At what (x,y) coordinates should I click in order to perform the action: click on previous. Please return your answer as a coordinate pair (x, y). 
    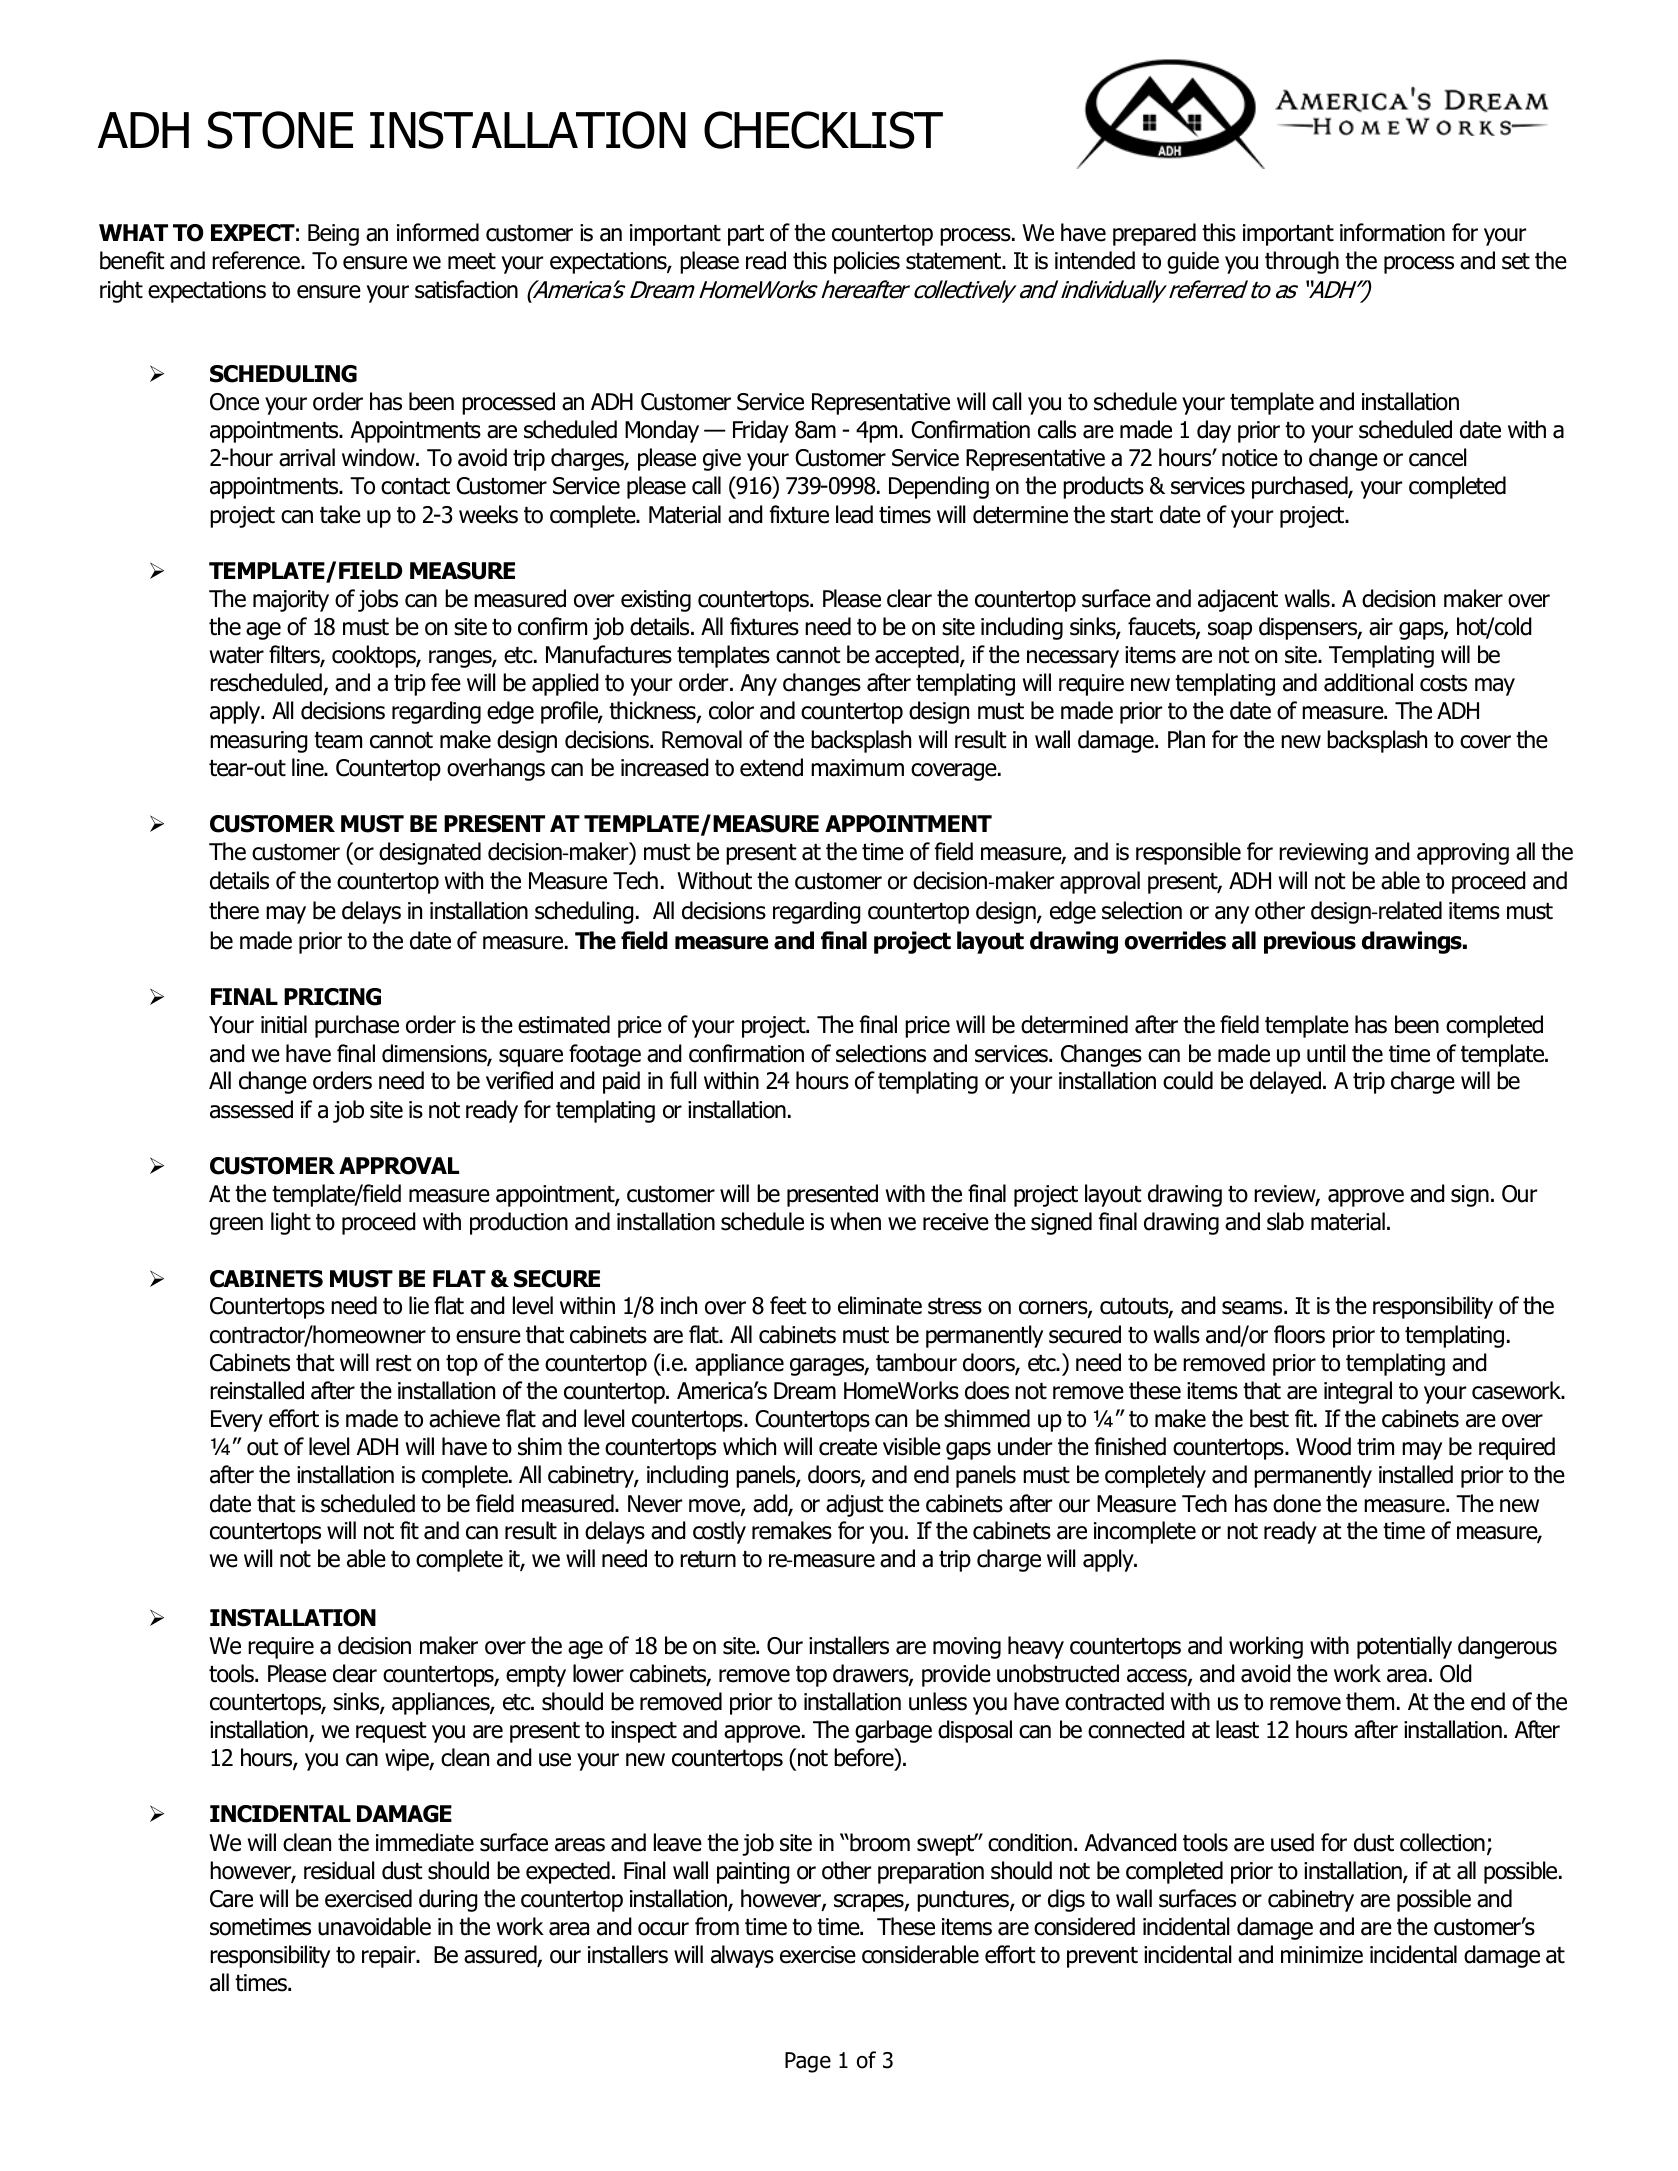
    Looking at the image, I should click on (1310, 942).
